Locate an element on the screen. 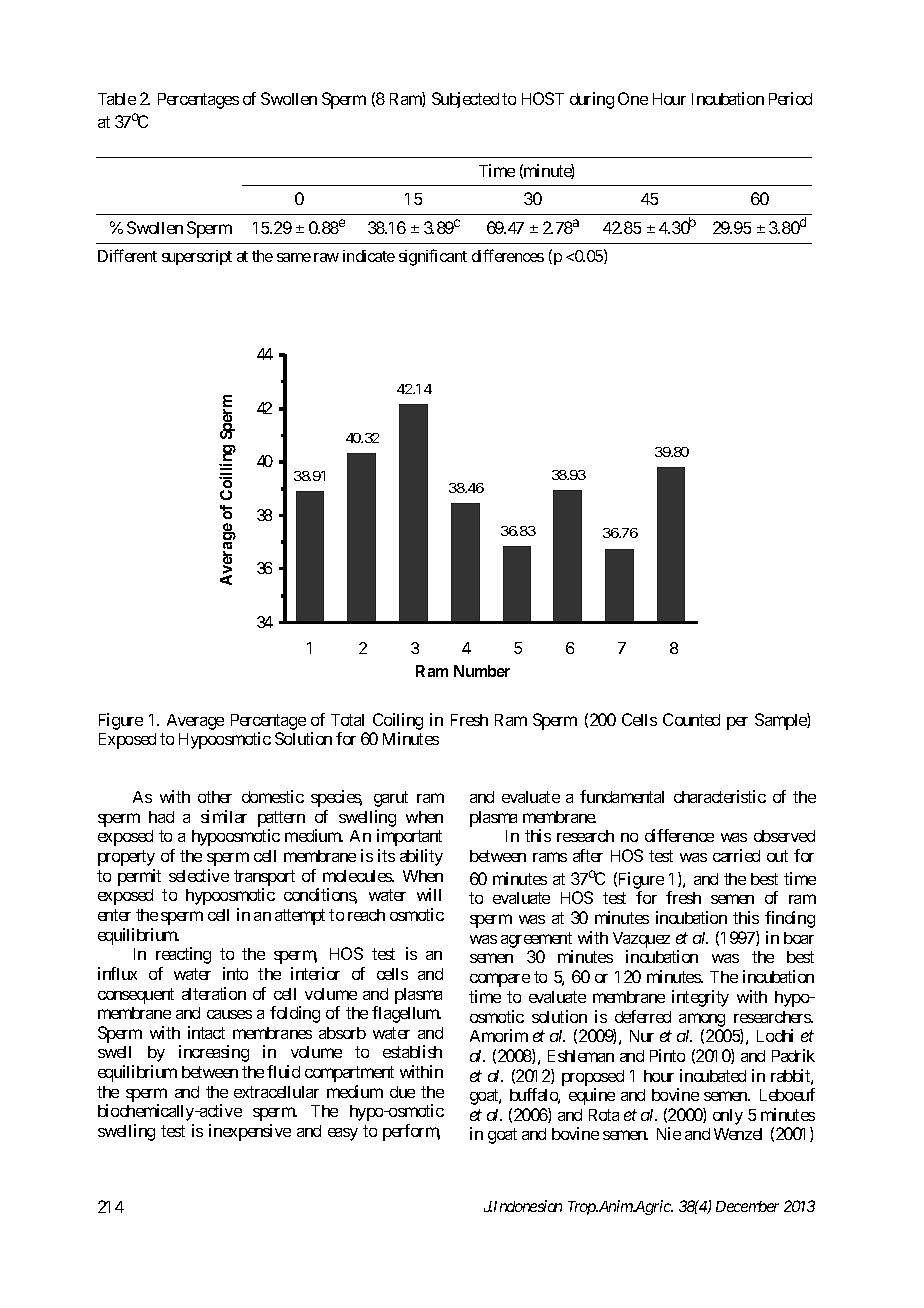 This screenshot has height=1308, width=924. carried is located at coordinates (736, 855).
